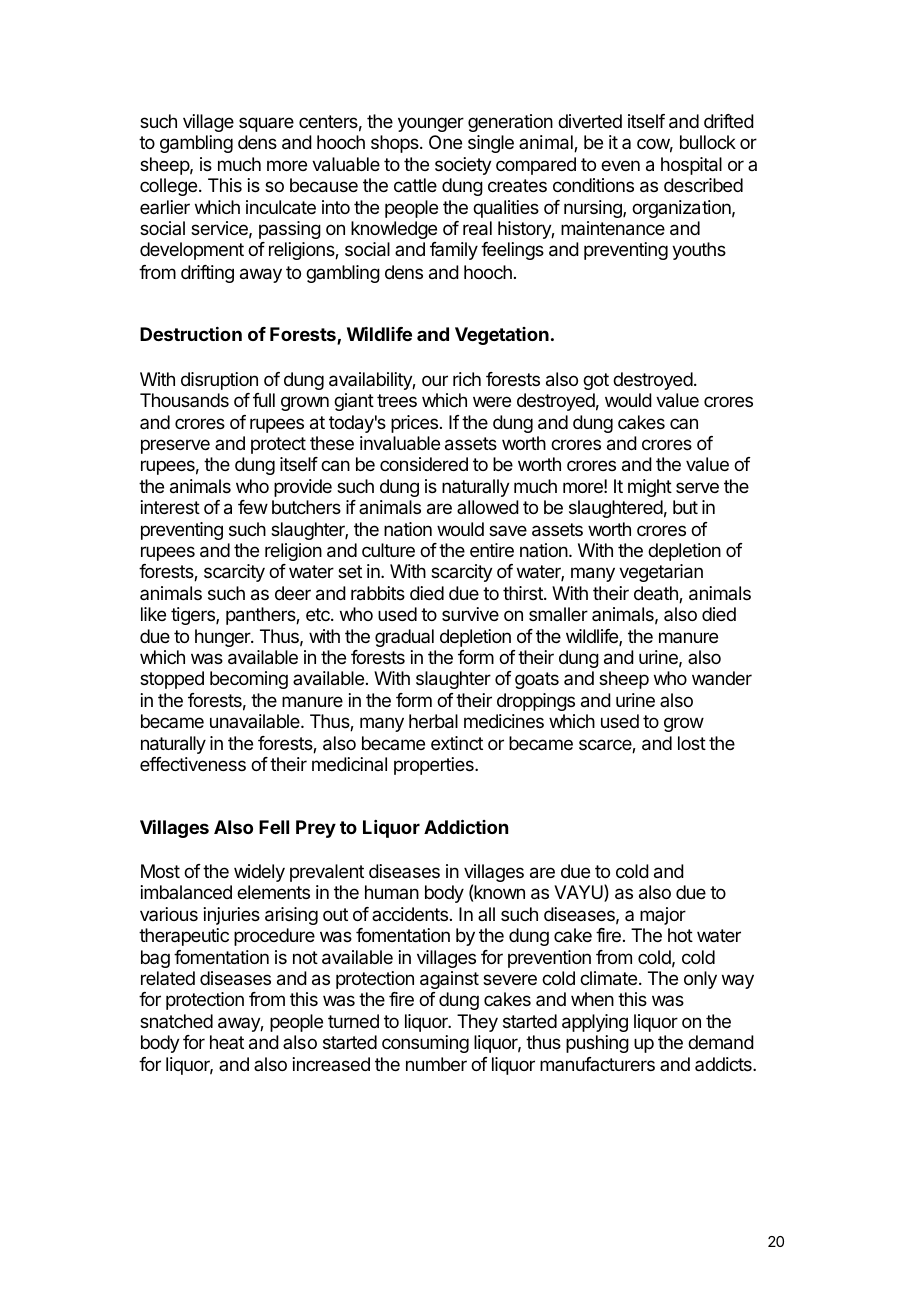  What do you see at coordinates (266, 124) in the page?
I see `square` at bounding box center [266, 124].
